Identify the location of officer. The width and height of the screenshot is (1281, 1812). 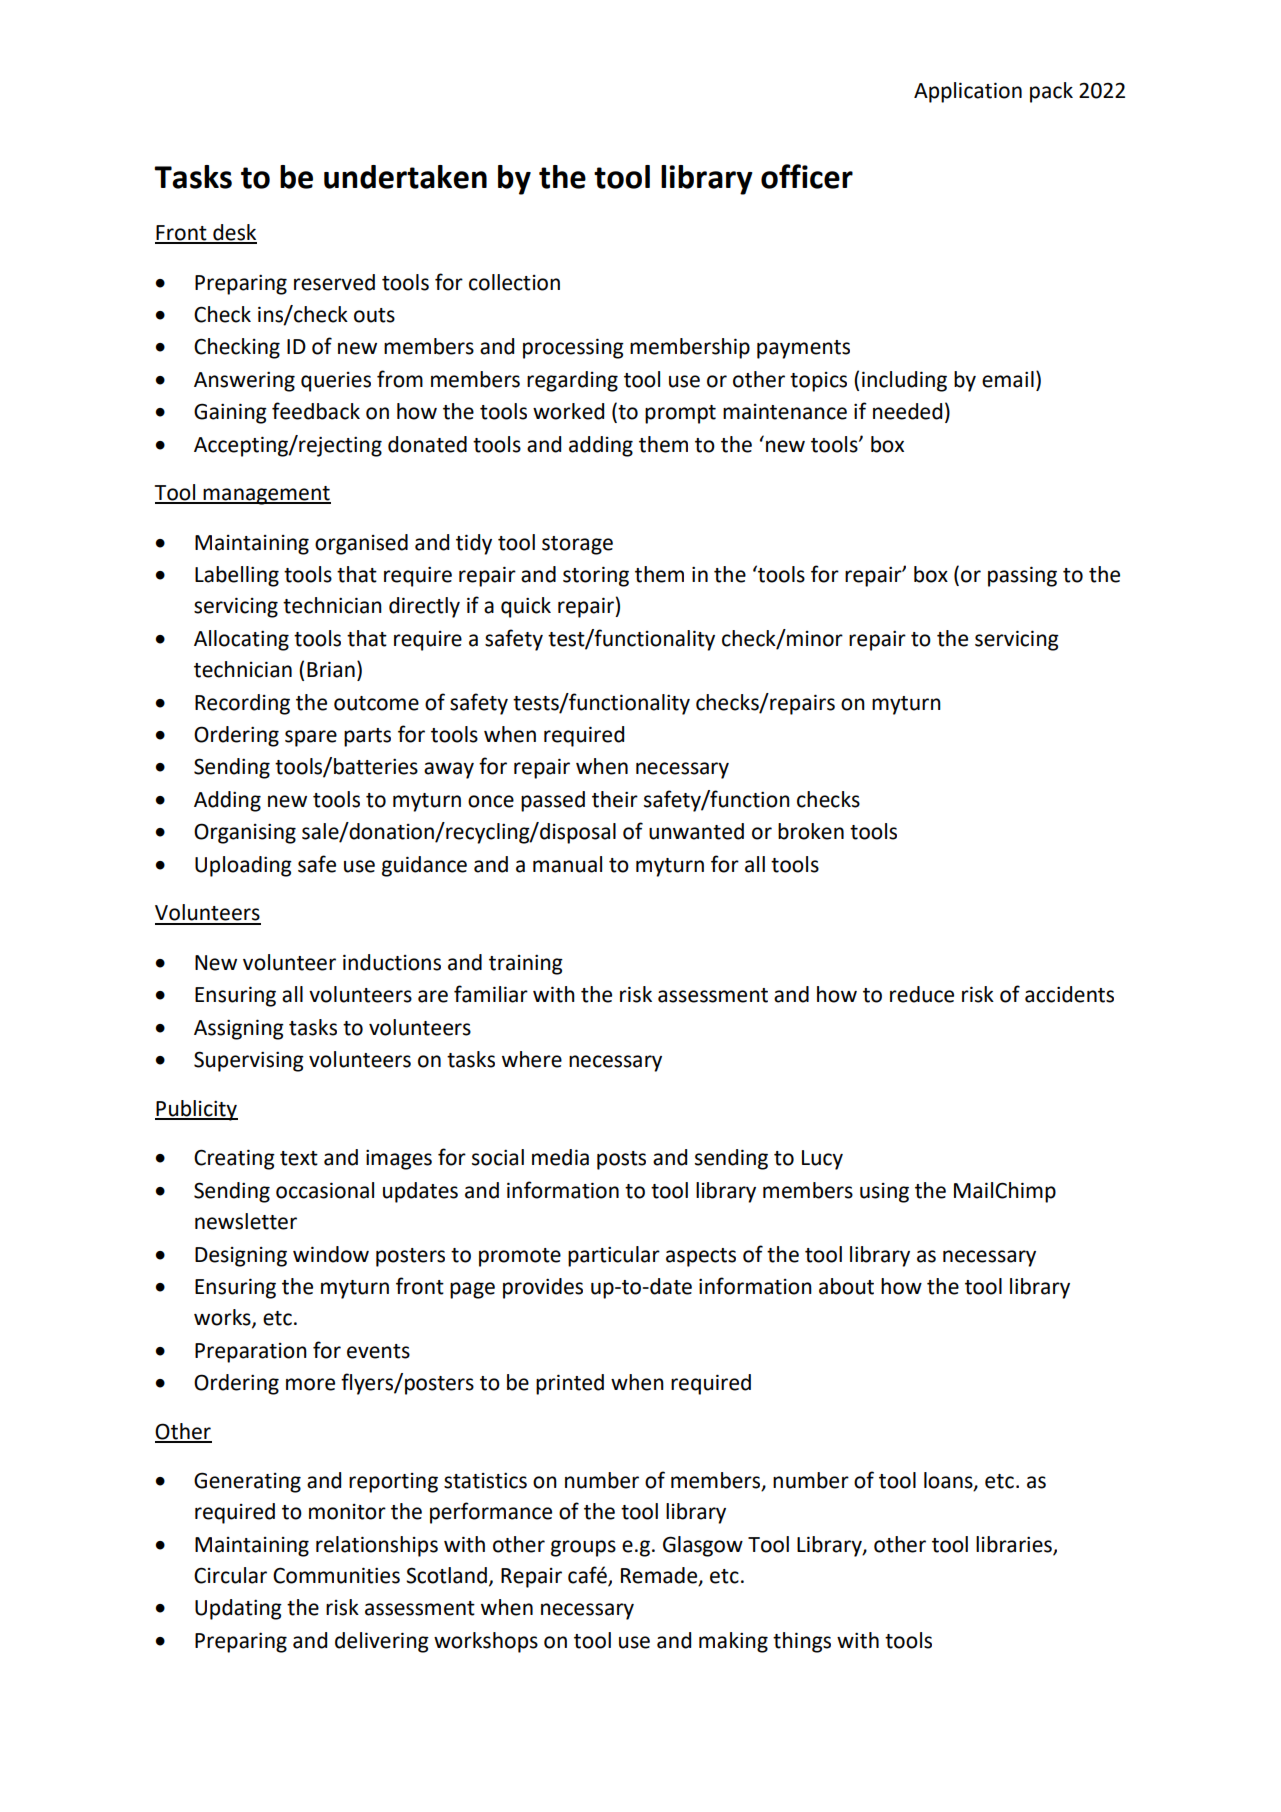
(807, 176).
